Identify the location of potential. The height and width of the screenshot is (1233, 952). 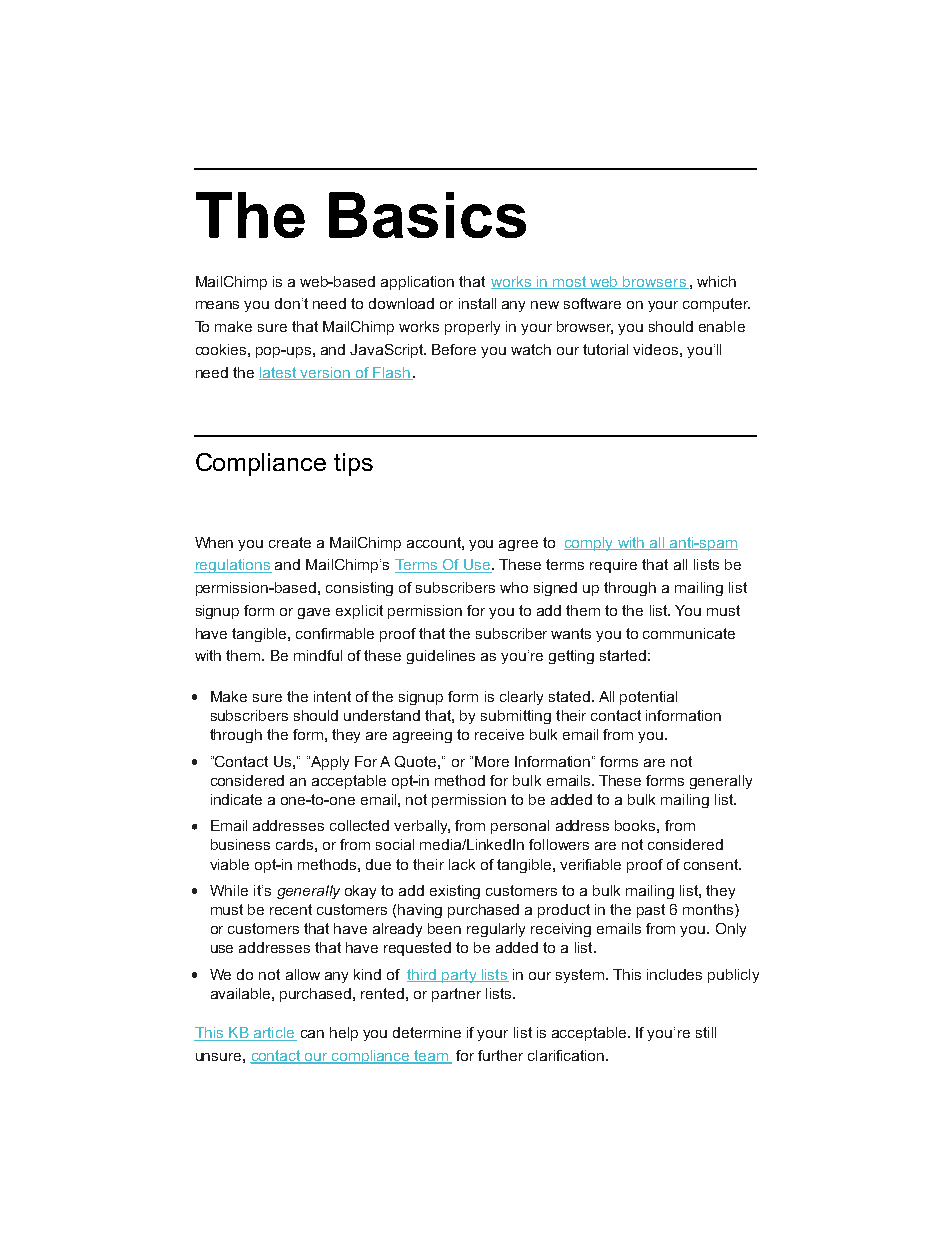
(648, 698).
